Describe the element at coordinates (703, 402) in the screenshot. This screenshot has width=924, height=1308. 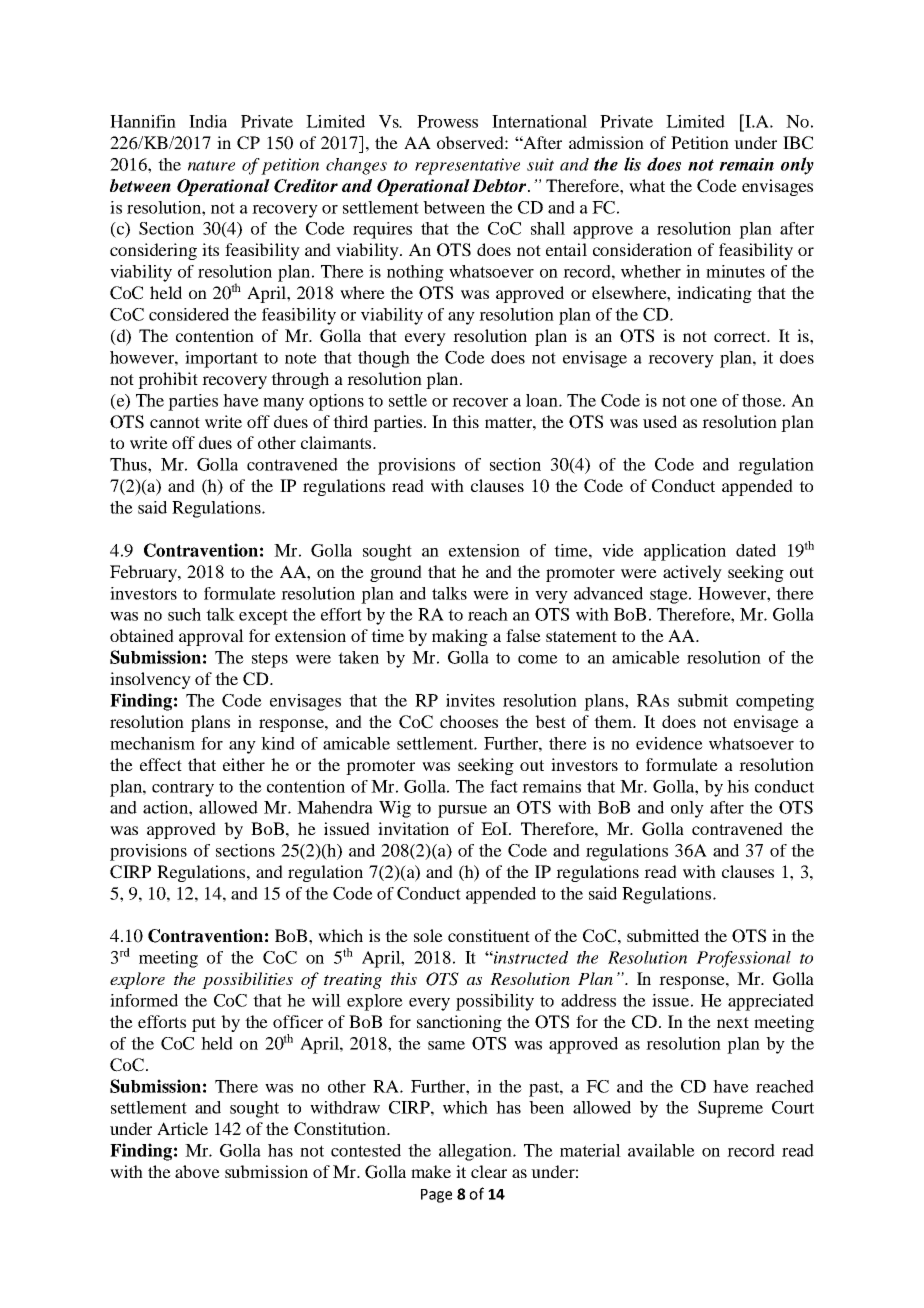
I see `one` at that location.
